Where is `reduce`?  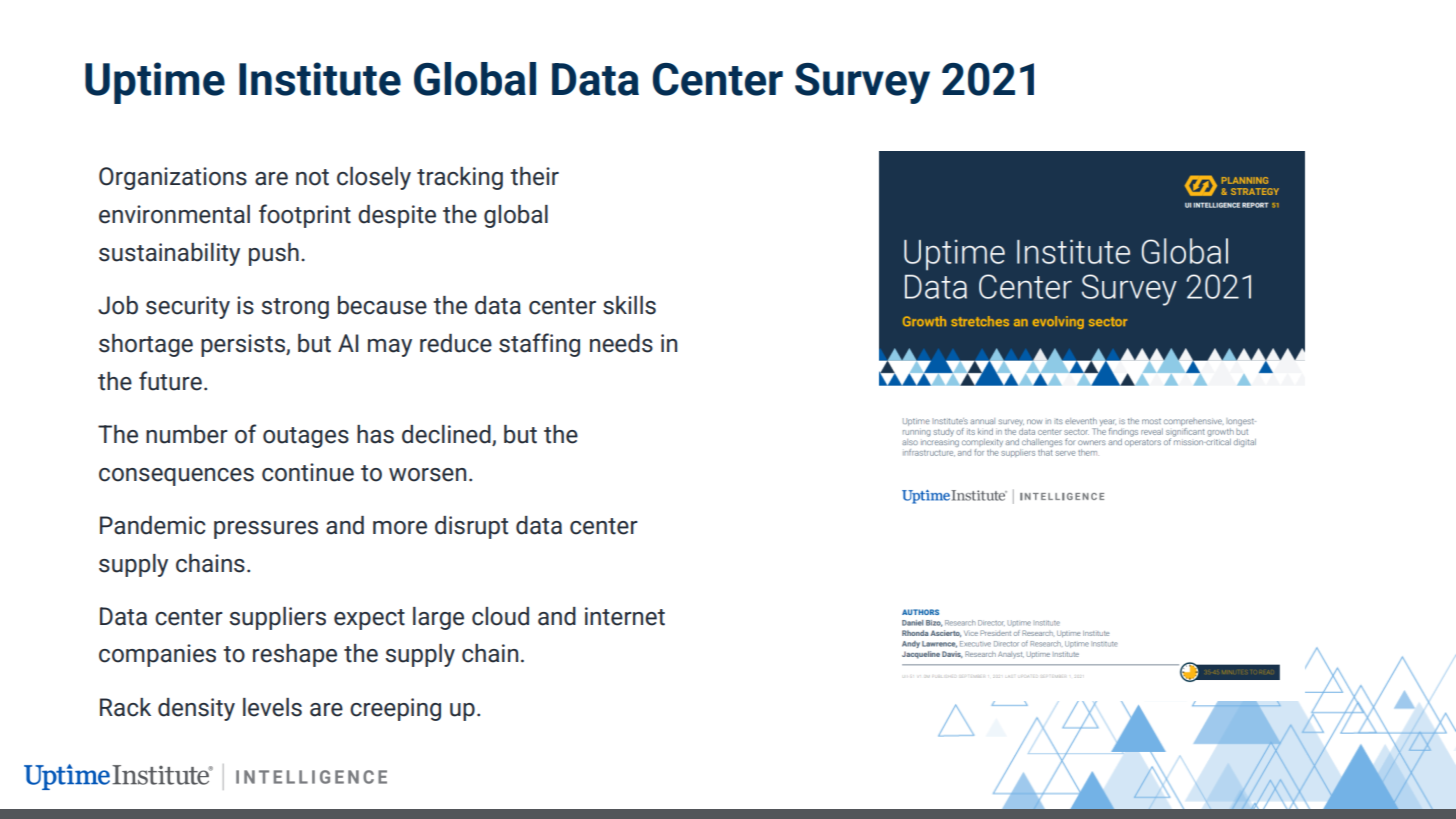
reduce is located at coordinates (456, 343).
